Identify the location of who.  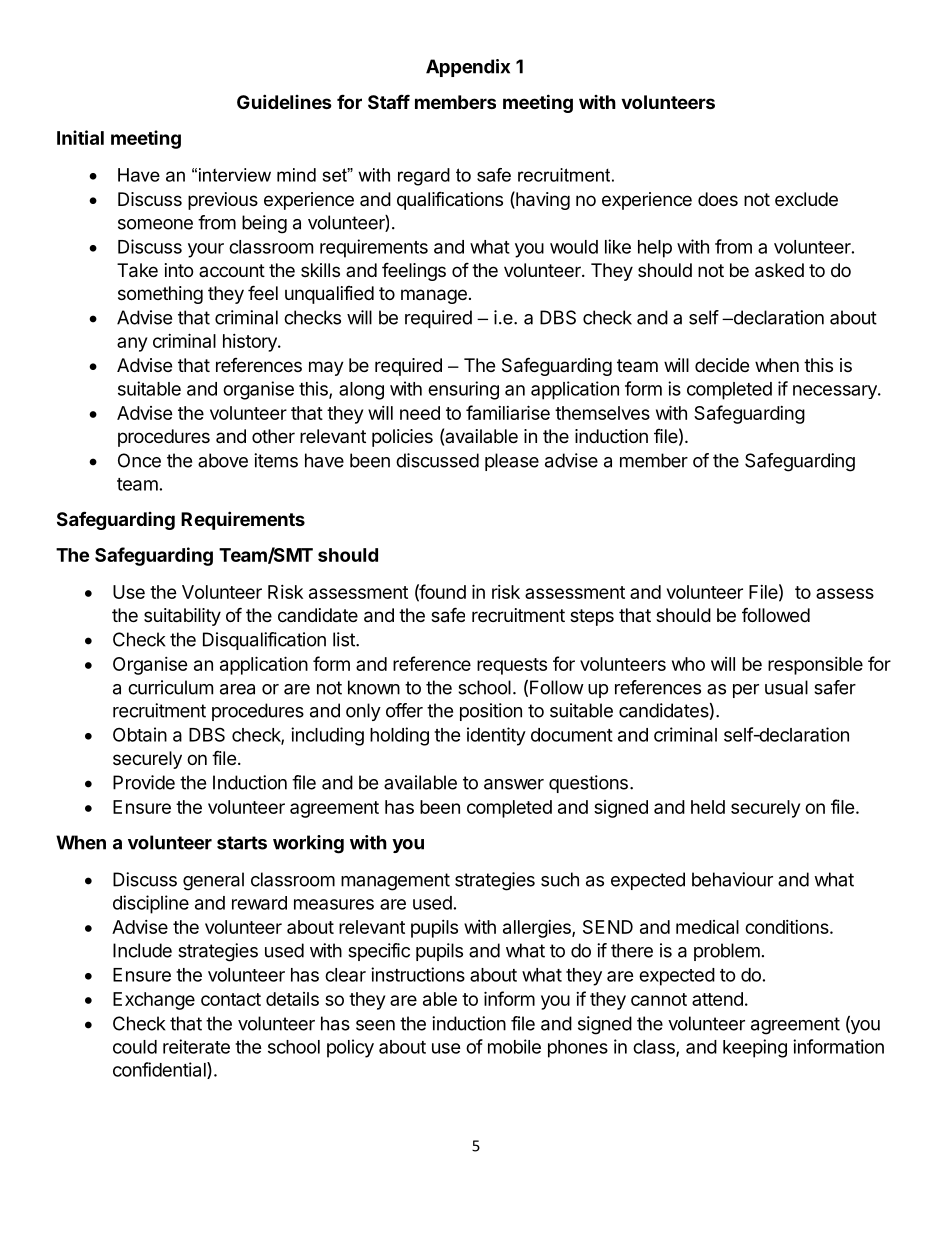
(688, 664).
